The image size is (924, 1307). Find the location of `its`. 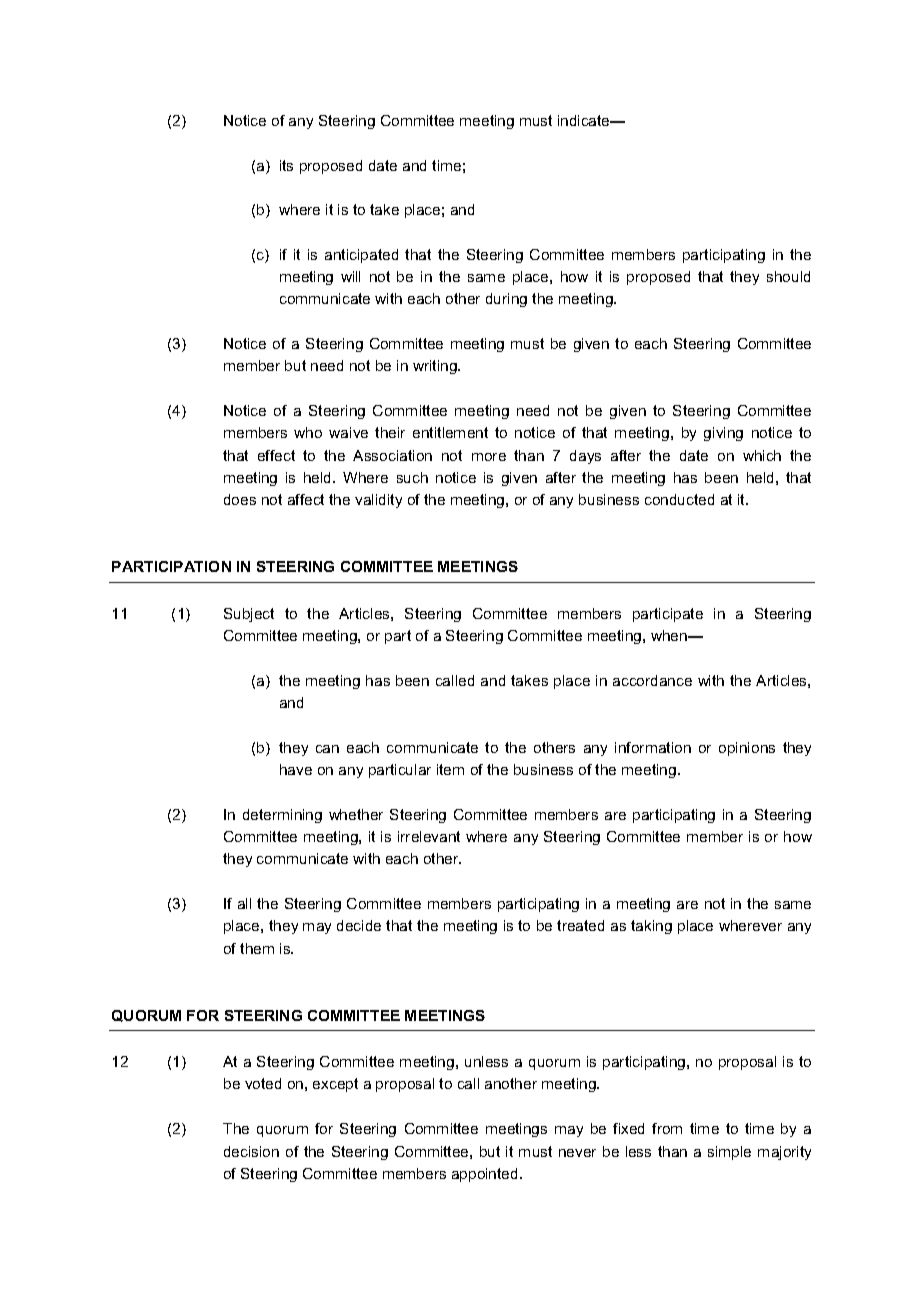

its is located at coordinates (286, 165).
